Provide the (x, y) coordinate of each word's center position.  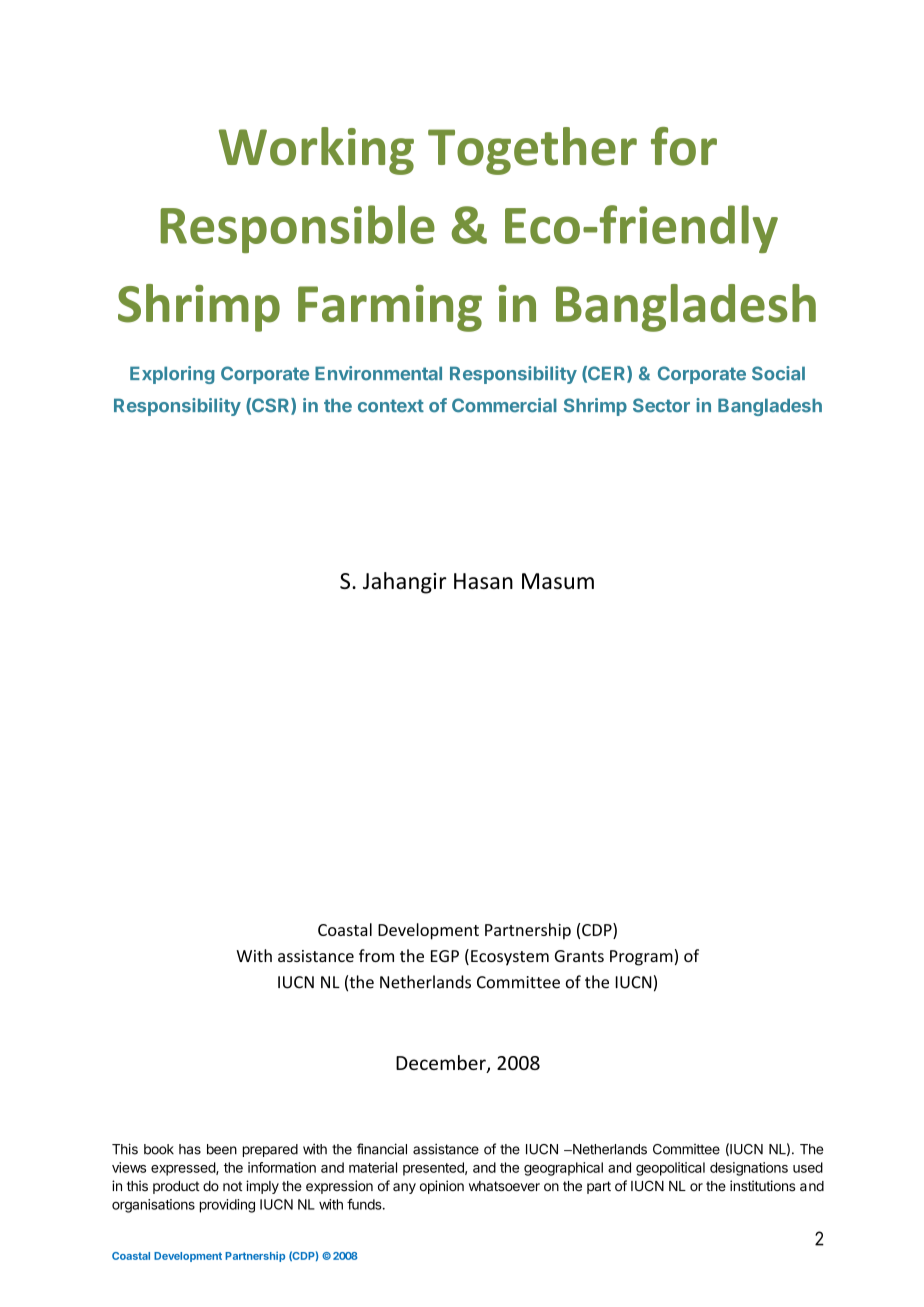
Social (778, 373)
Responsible (297, 229)
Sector (661, 405)
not (232, 1186)
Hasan (483, 581)
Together (532, 151)
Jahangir (405, 583)
